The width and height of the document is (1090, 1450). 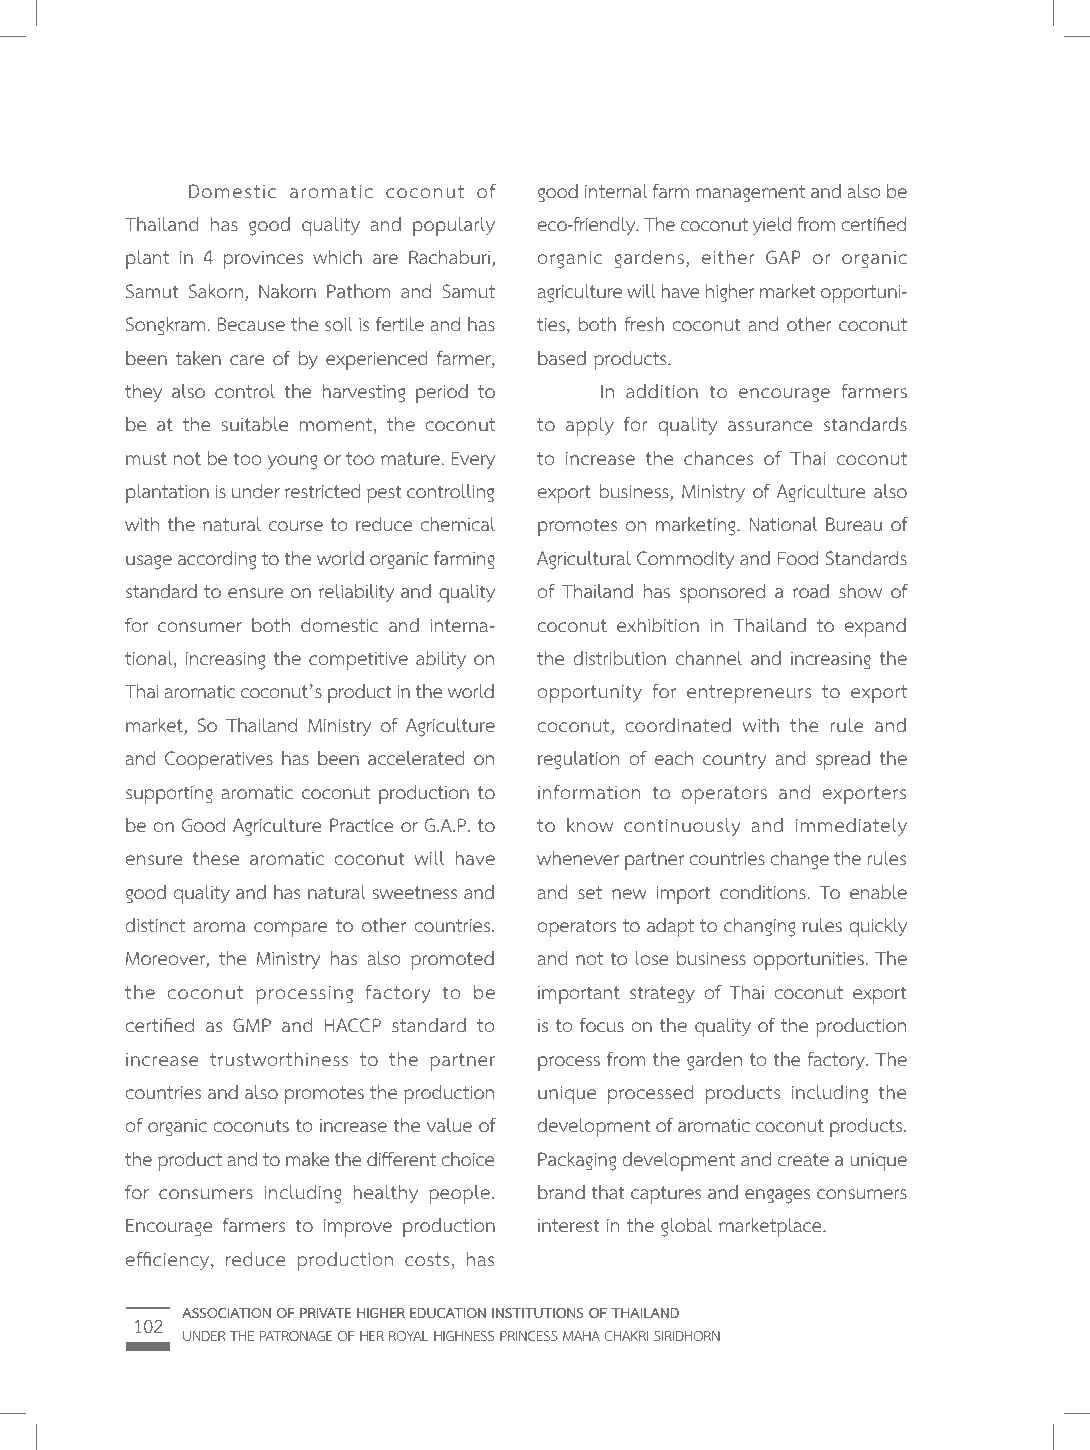 What do you see at coordinates (777, 1196) in the document?
I see `engages` at bounding box center [777, 1196].
